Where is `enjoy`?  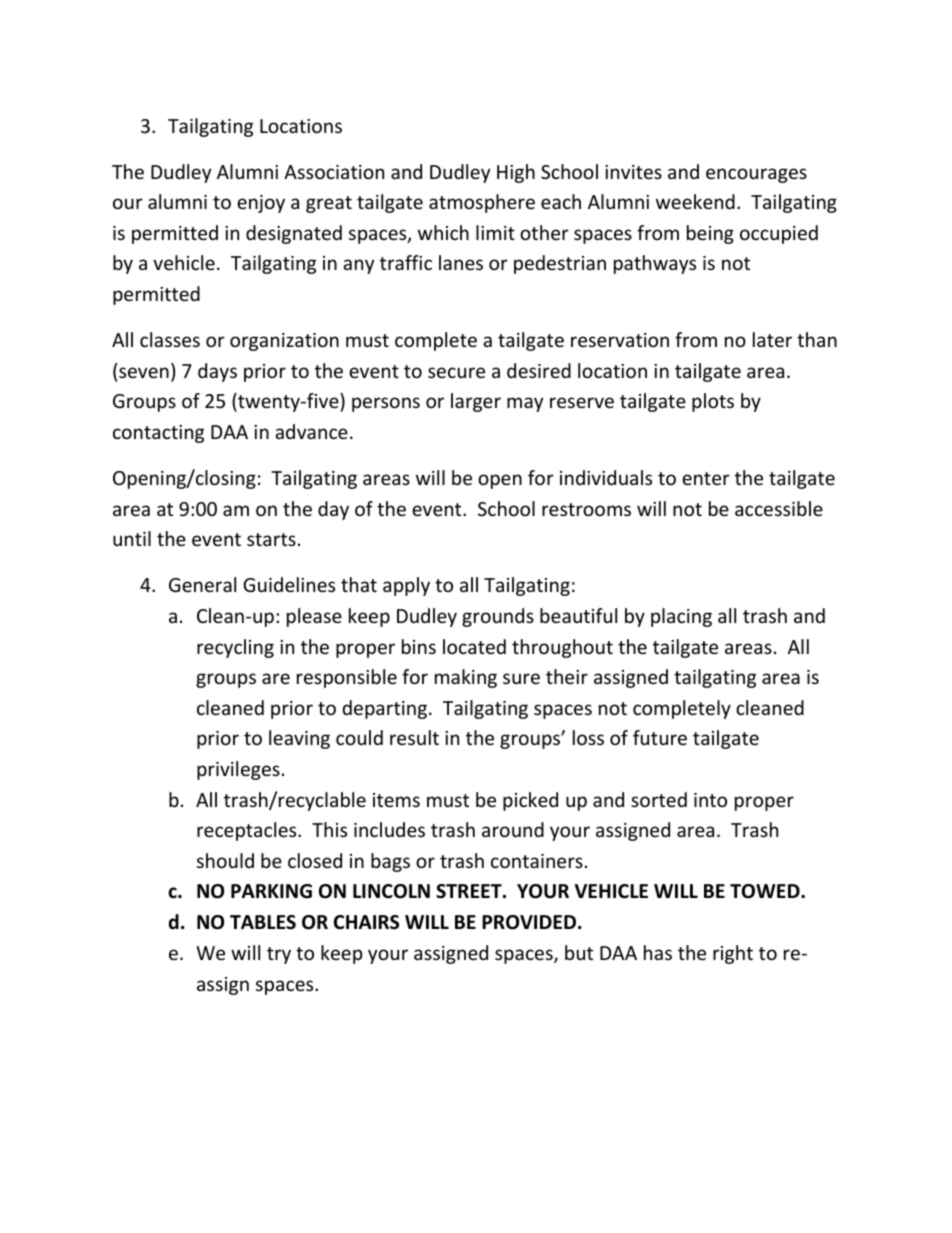
enjoy is located at coordinates (261, 204).
